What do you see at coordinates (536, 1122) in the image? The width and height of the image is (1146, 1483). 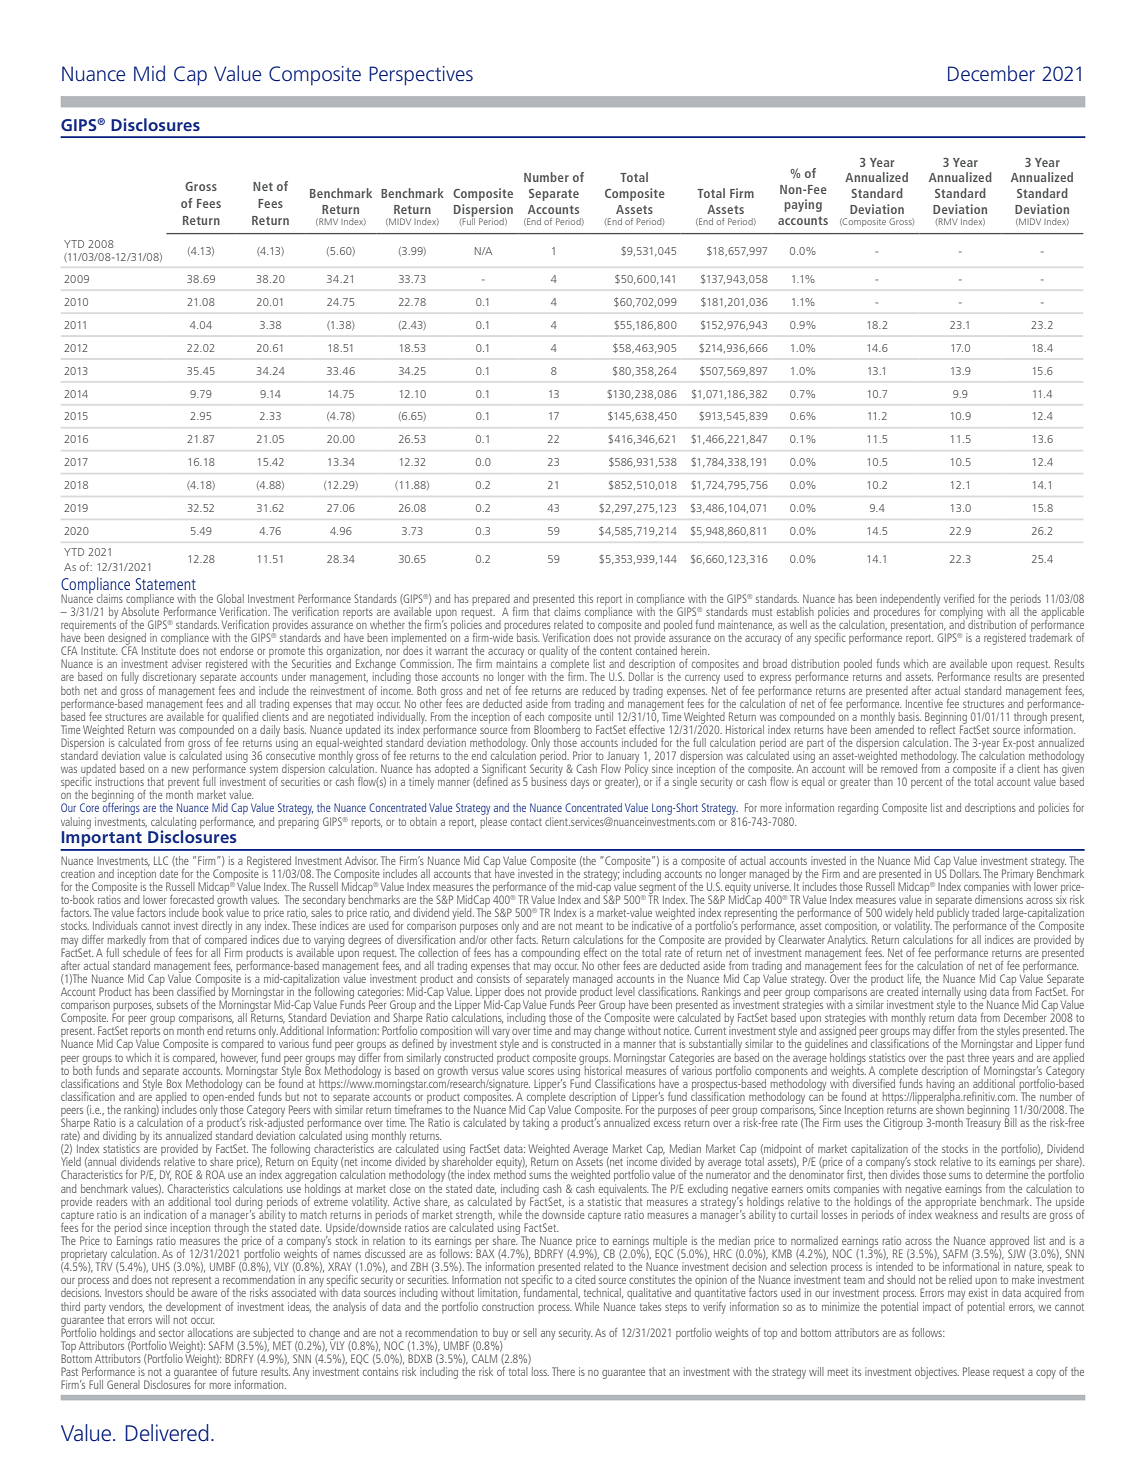 I see `taking` at bounding box center [536, 1122].
